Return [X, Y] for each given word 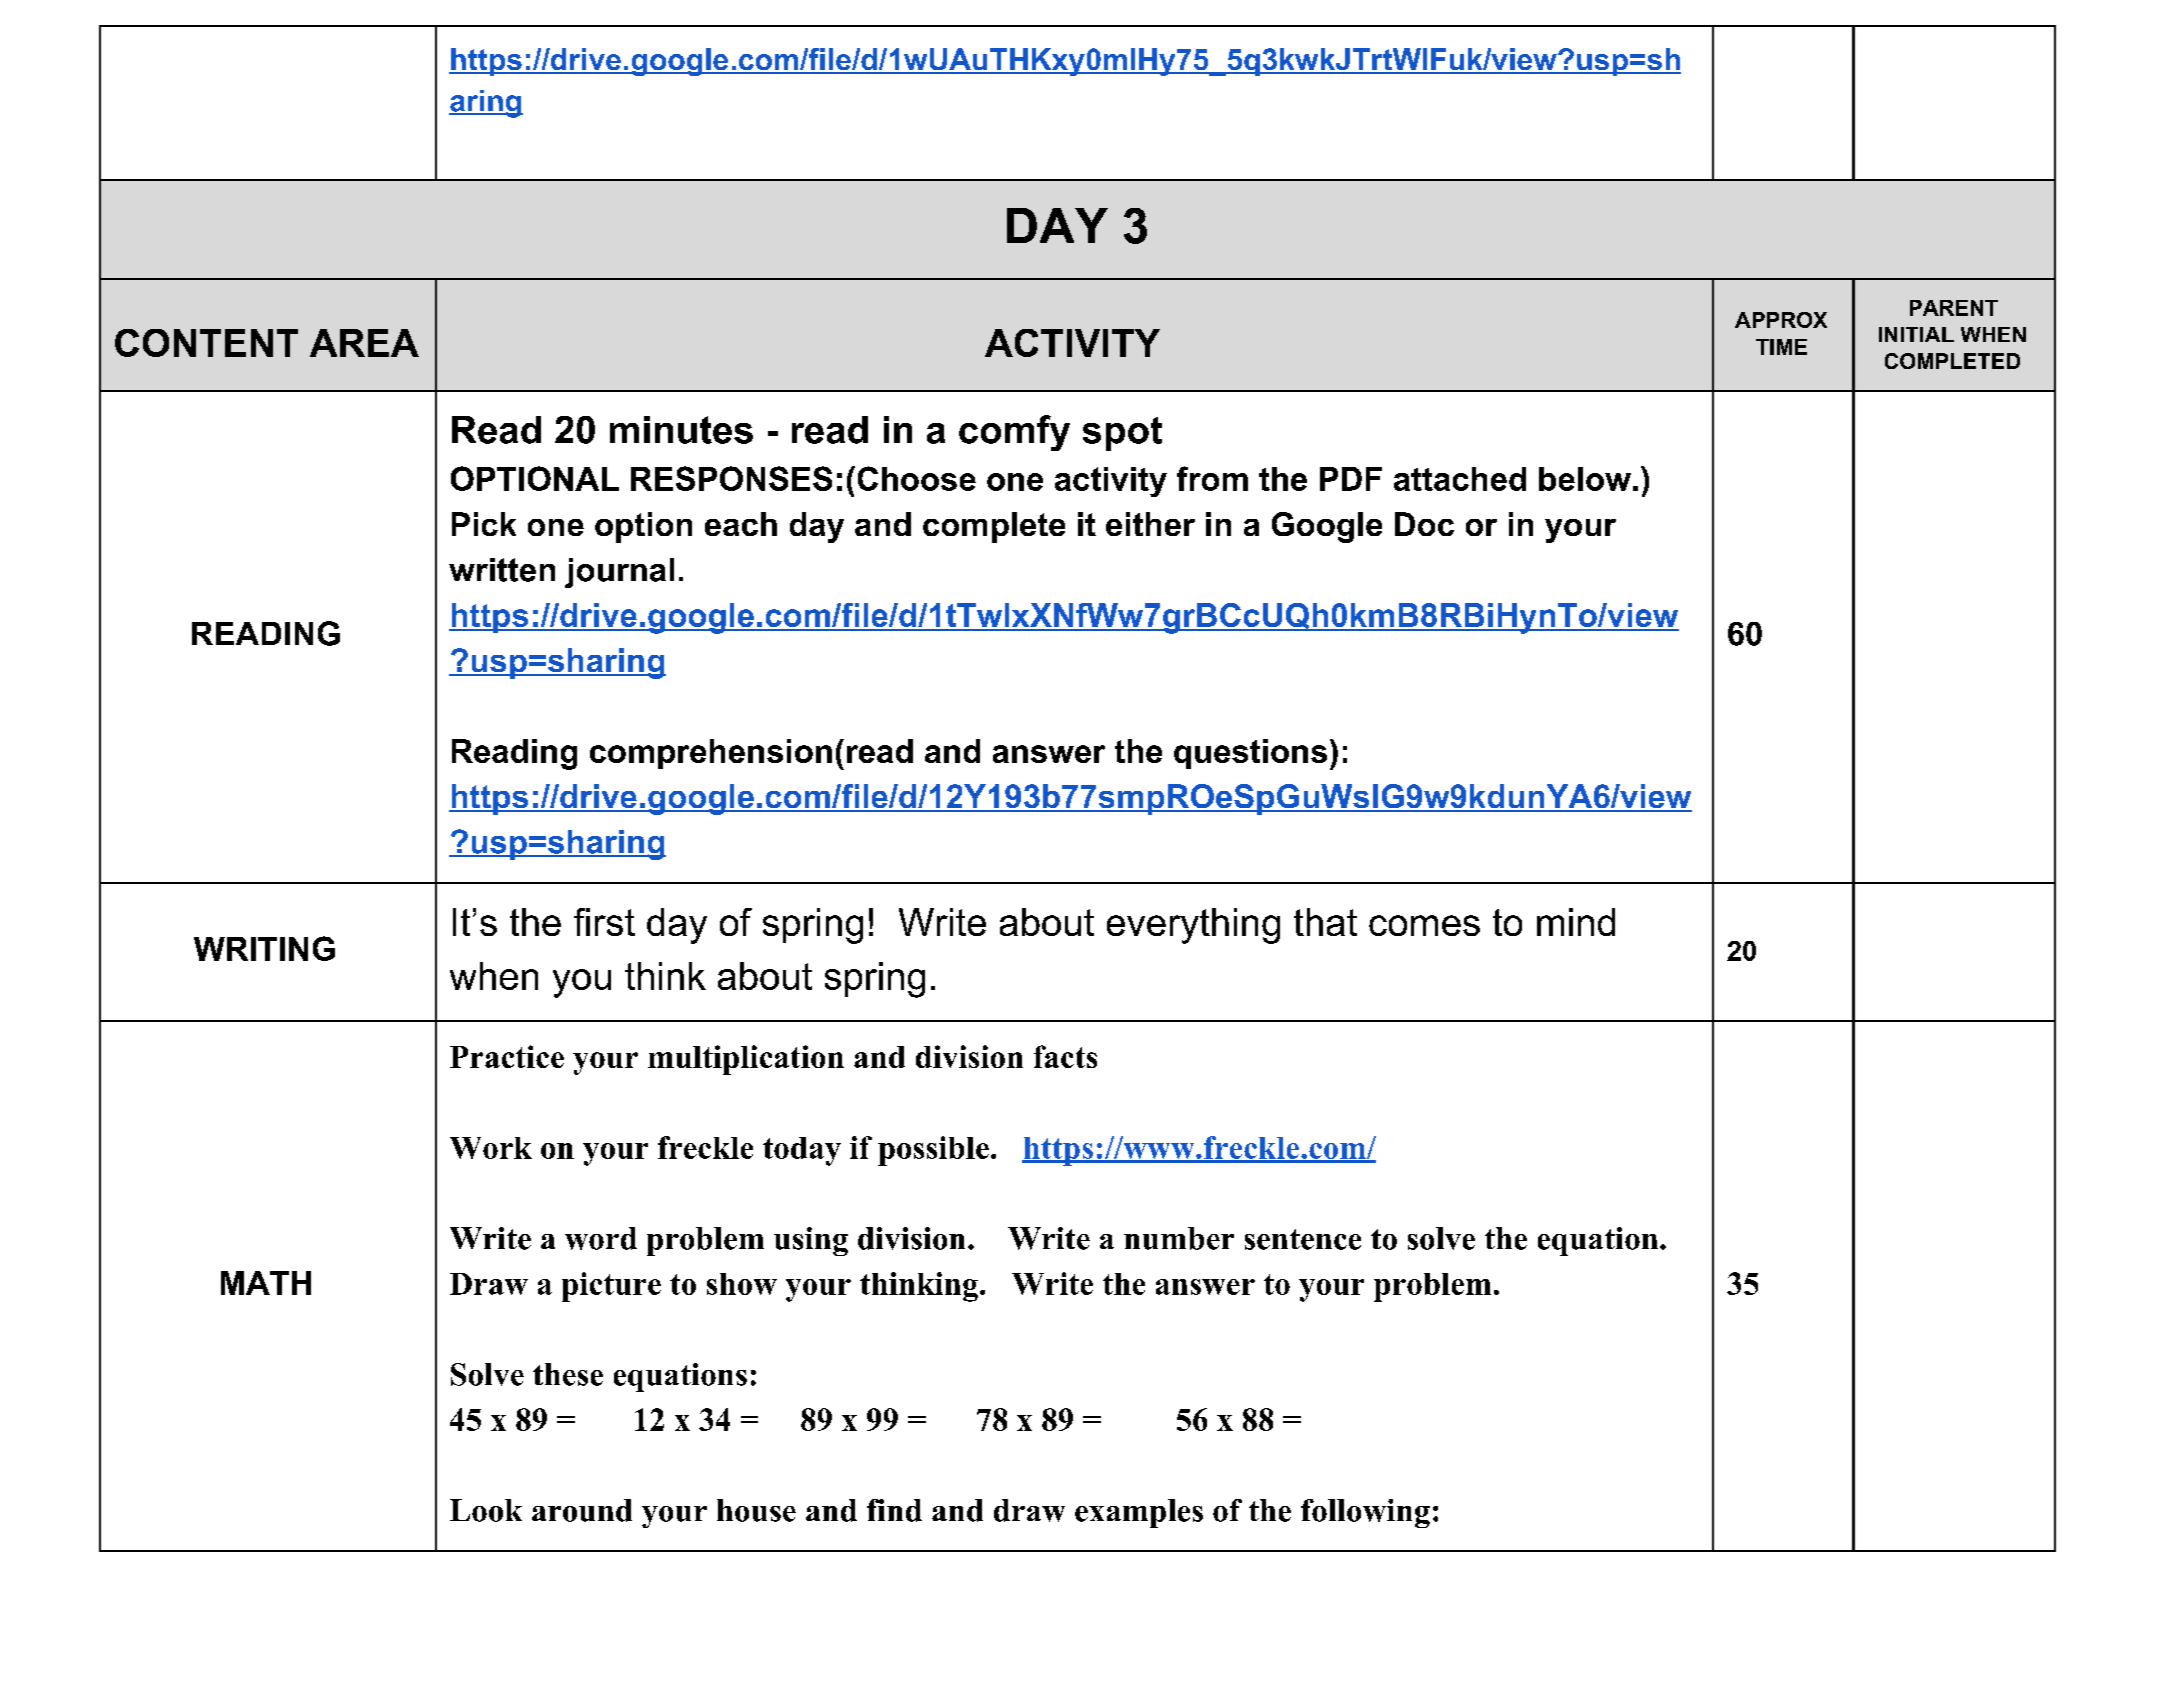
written [502, 570]
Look [486, 1510]
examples [1139, 1513]
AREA [364, 343]
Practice [507, 1056]
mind [1576, 922]
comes [1424, 925]
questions [1250, 754]
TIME [1781, 347]
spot [1122, 434]
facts [1065, 1056]
